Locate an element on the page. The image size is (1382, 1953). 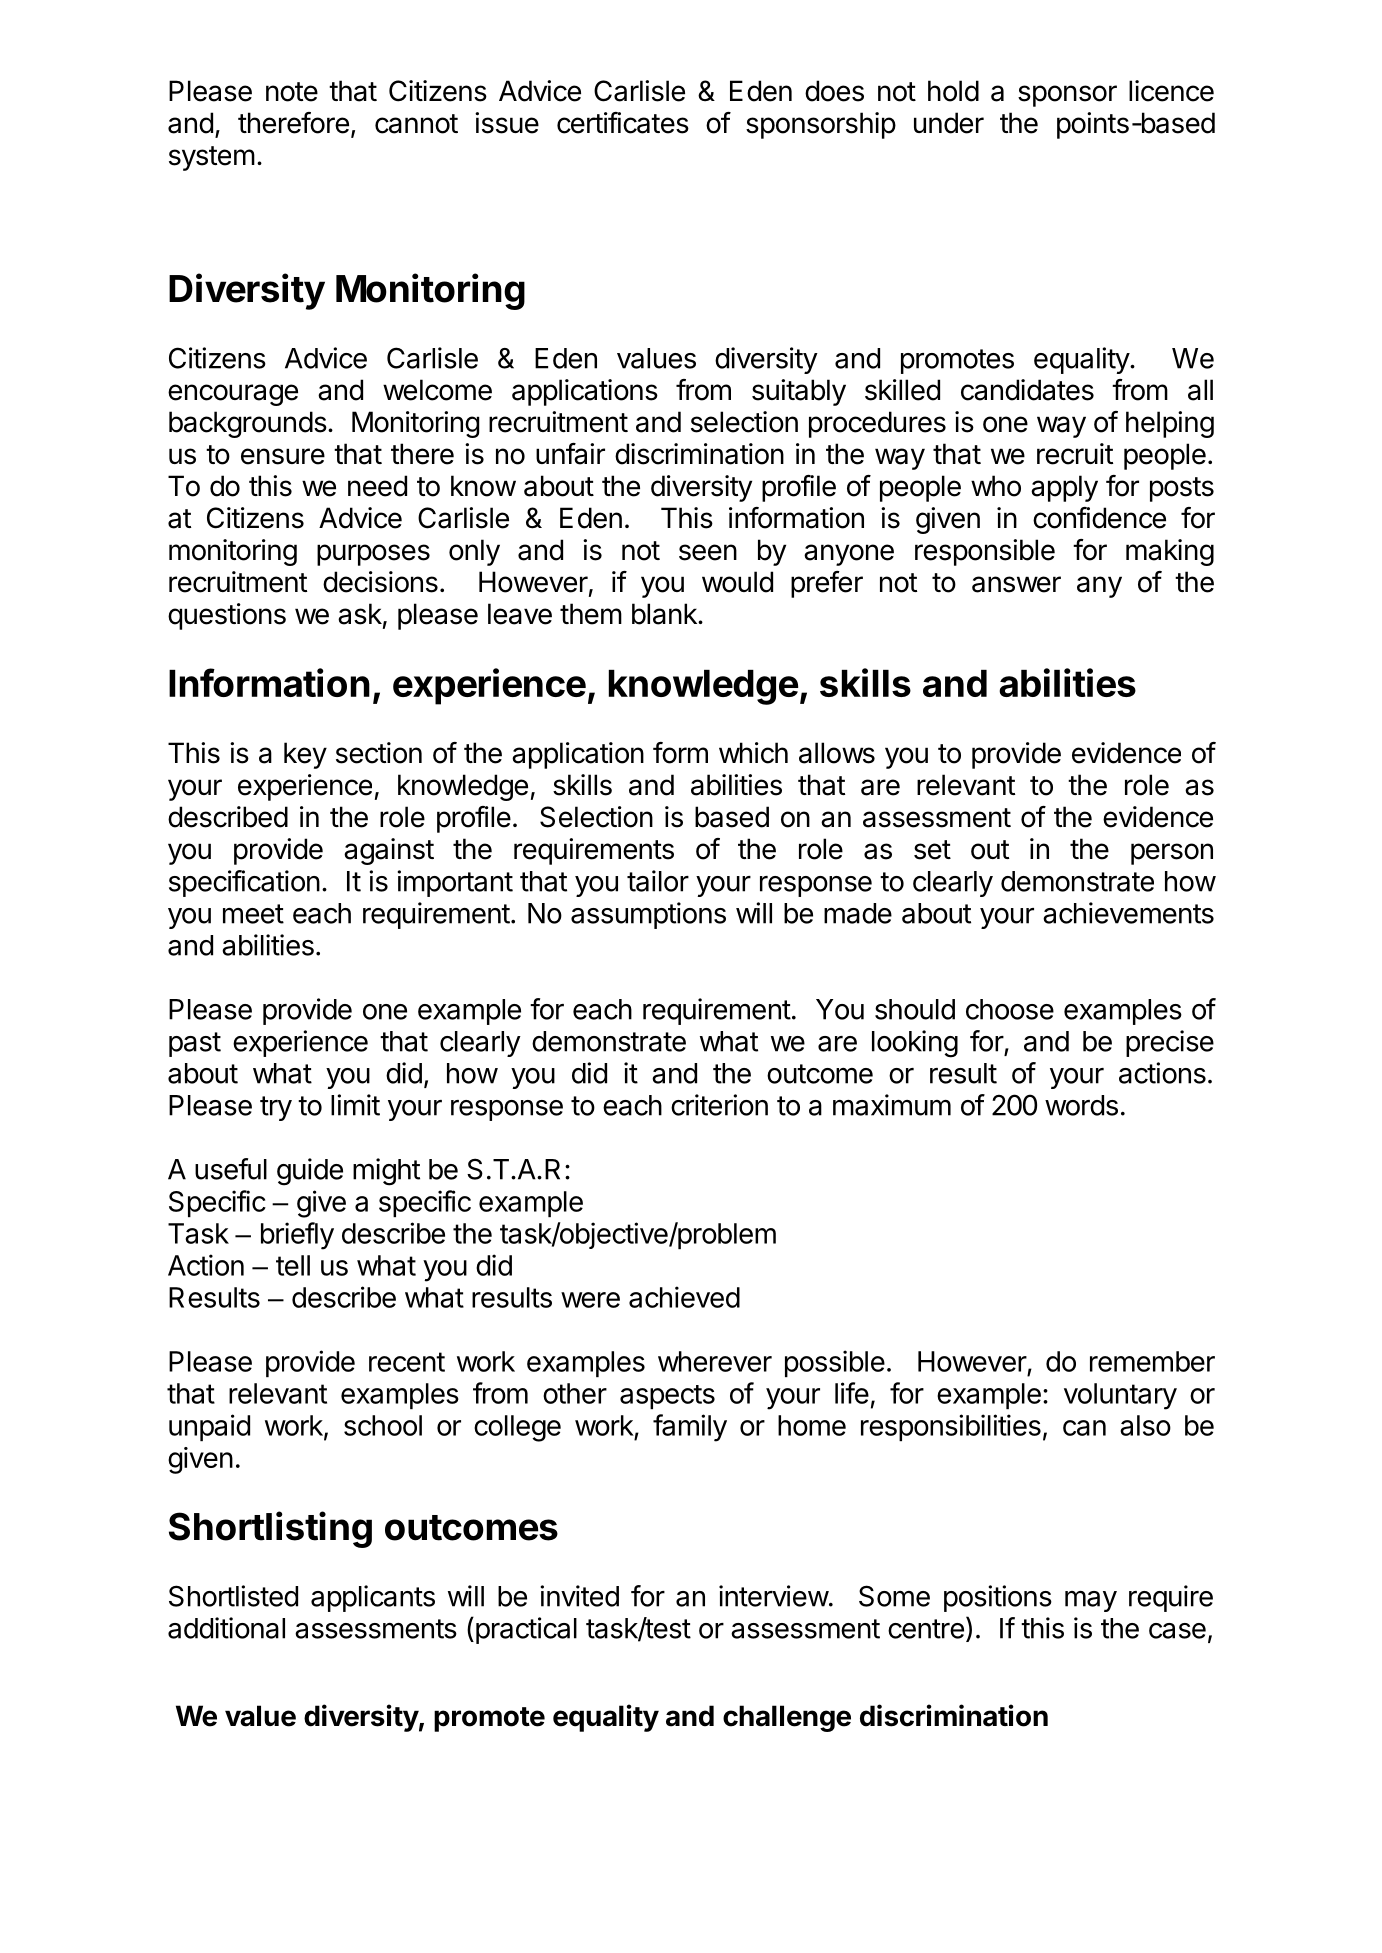
note is located at coordinates (292, 92).
